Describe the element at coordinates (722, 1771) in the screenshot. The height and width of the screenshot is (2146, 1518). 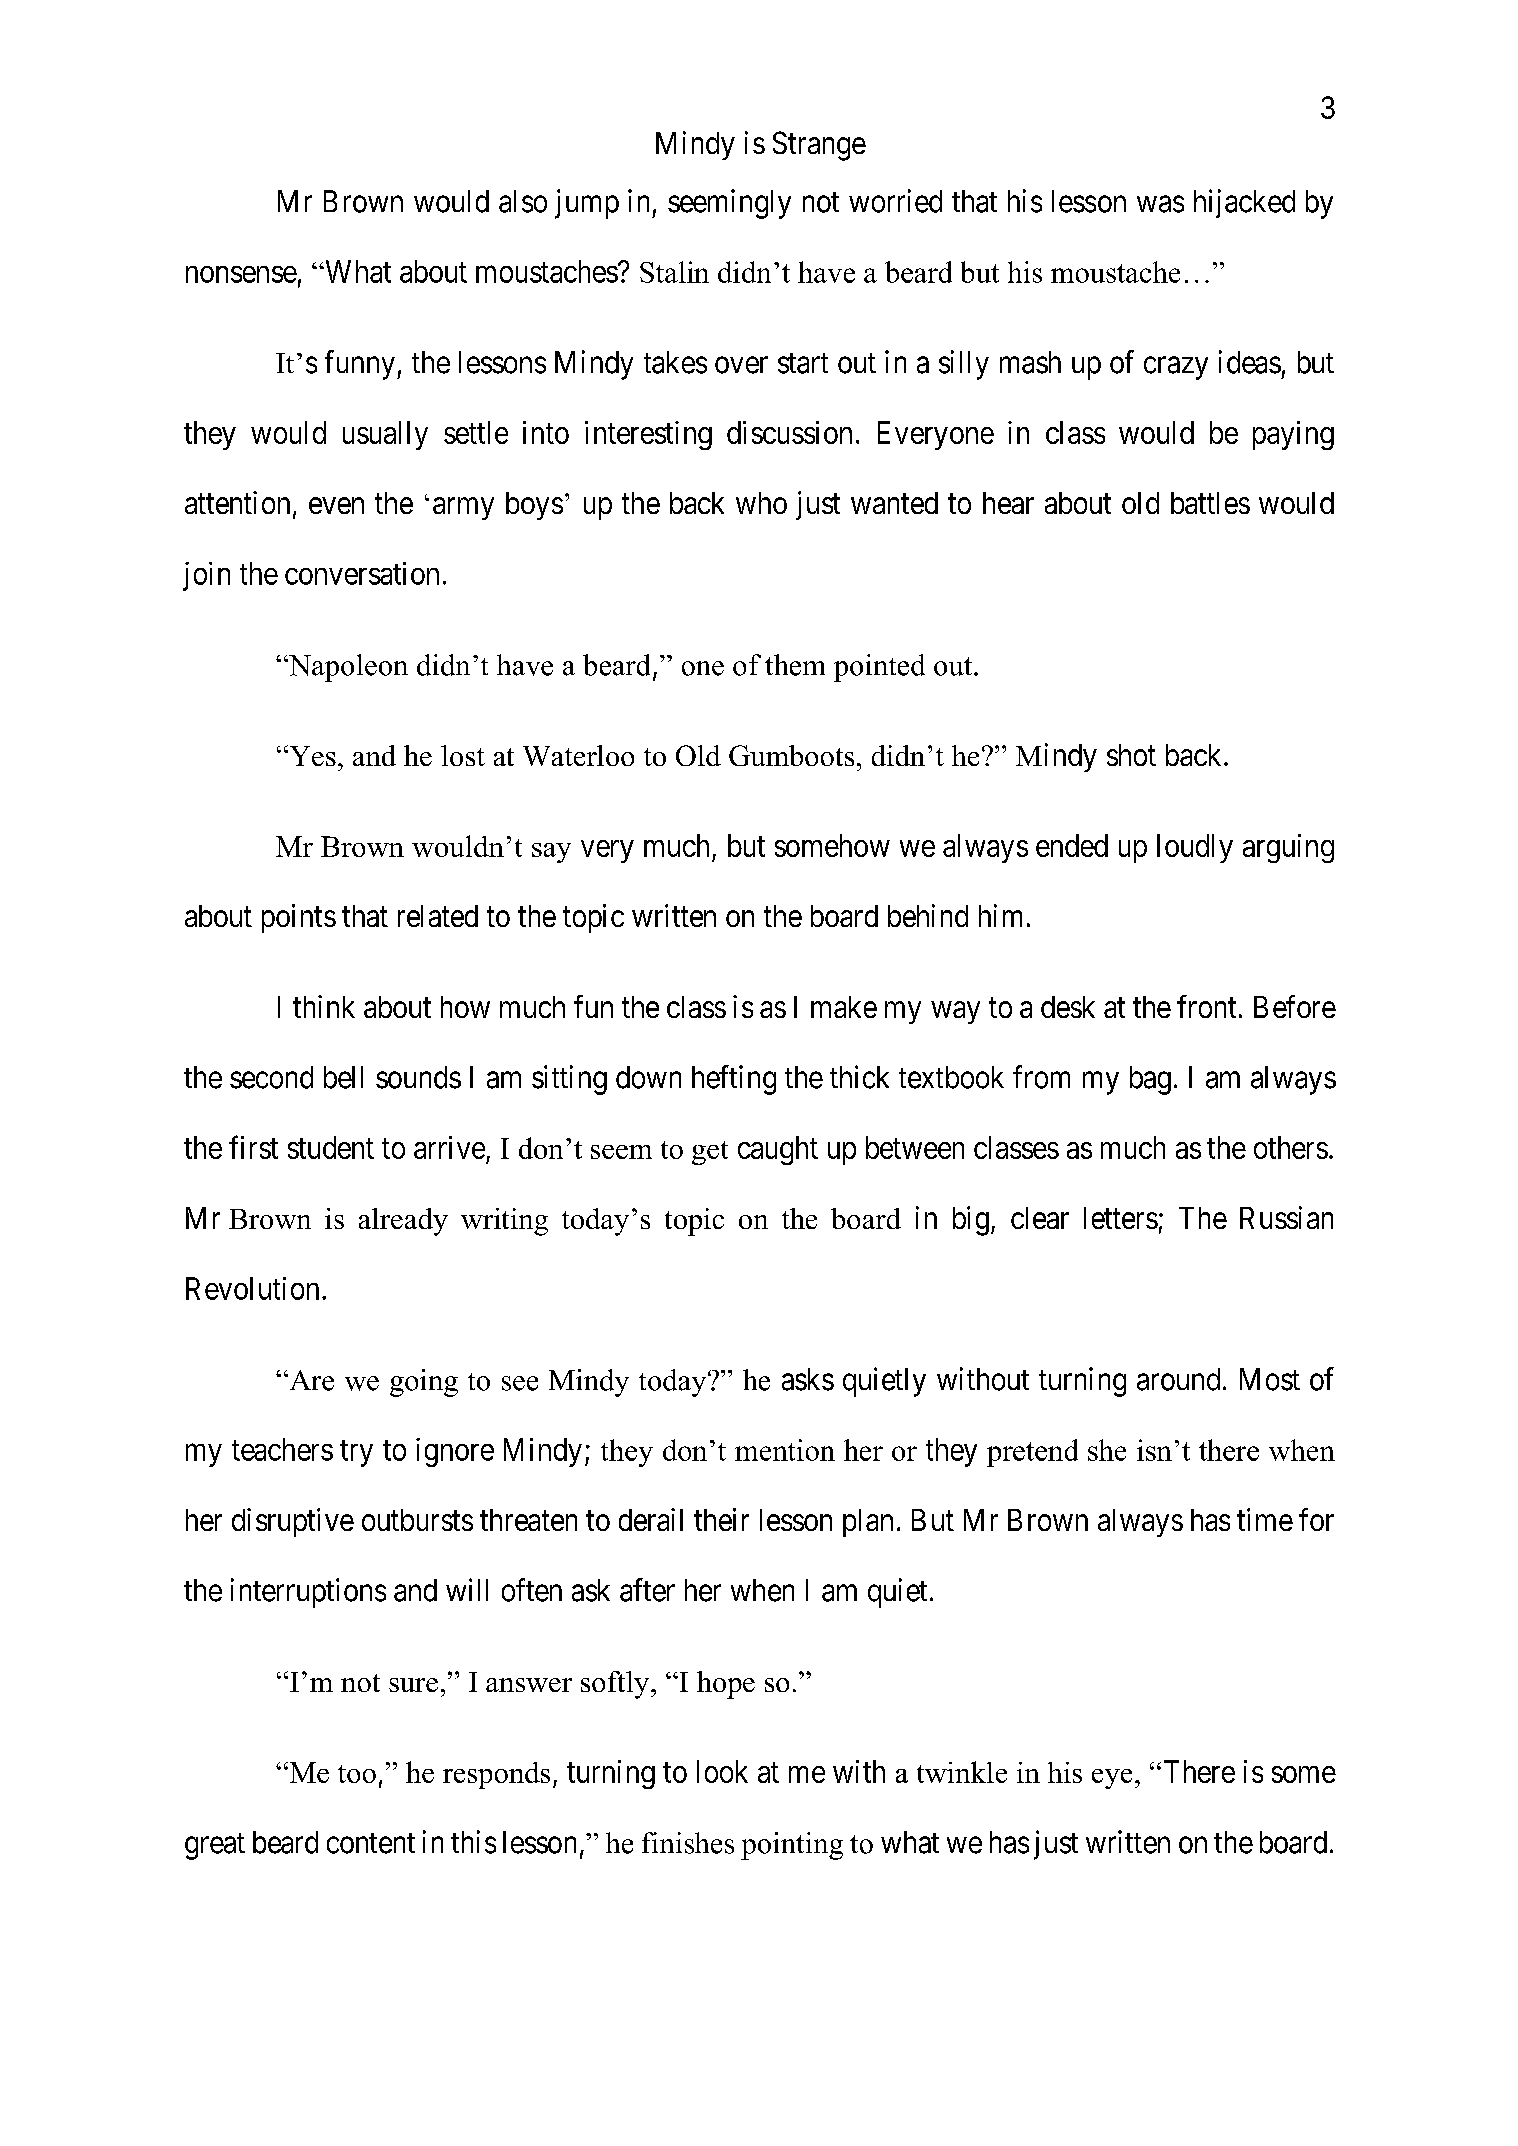
I see `look` at that location.
